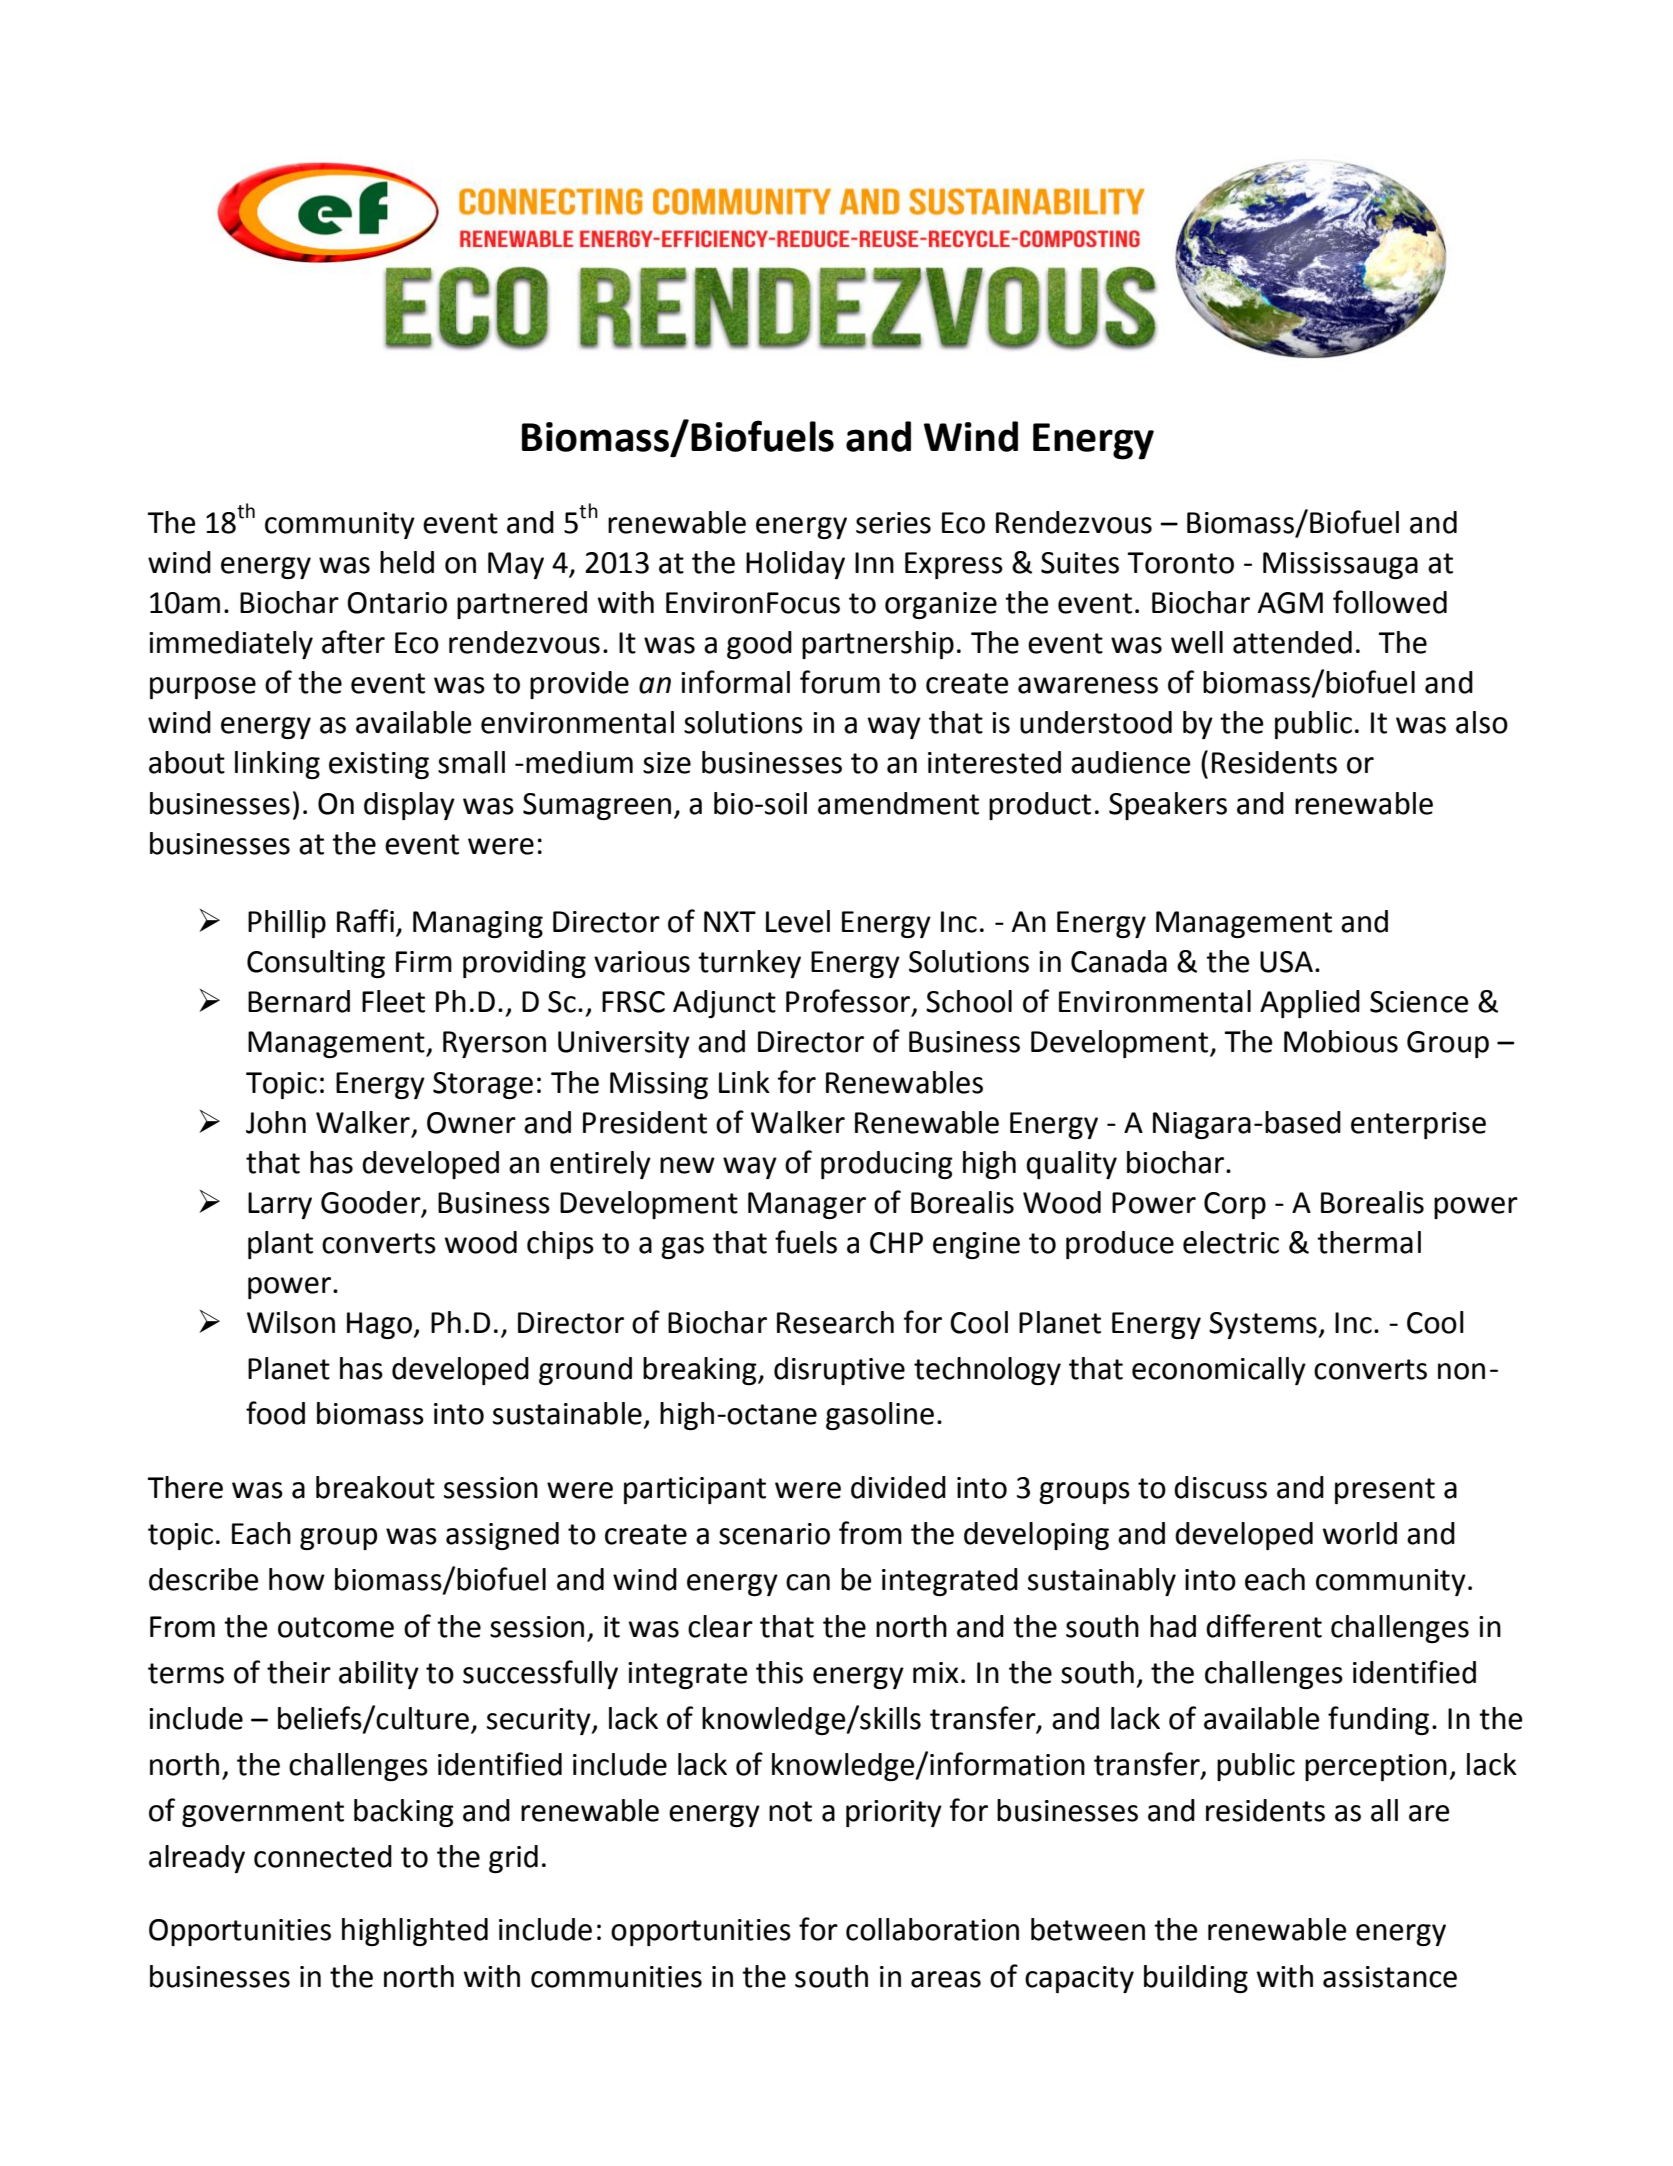 Image resolution: width=1673 pixels, height=2166 pixels. What do you see at coordinates (898, 1487) in the screenshot?
I see `divided` at bounding box center [898, 1487].
